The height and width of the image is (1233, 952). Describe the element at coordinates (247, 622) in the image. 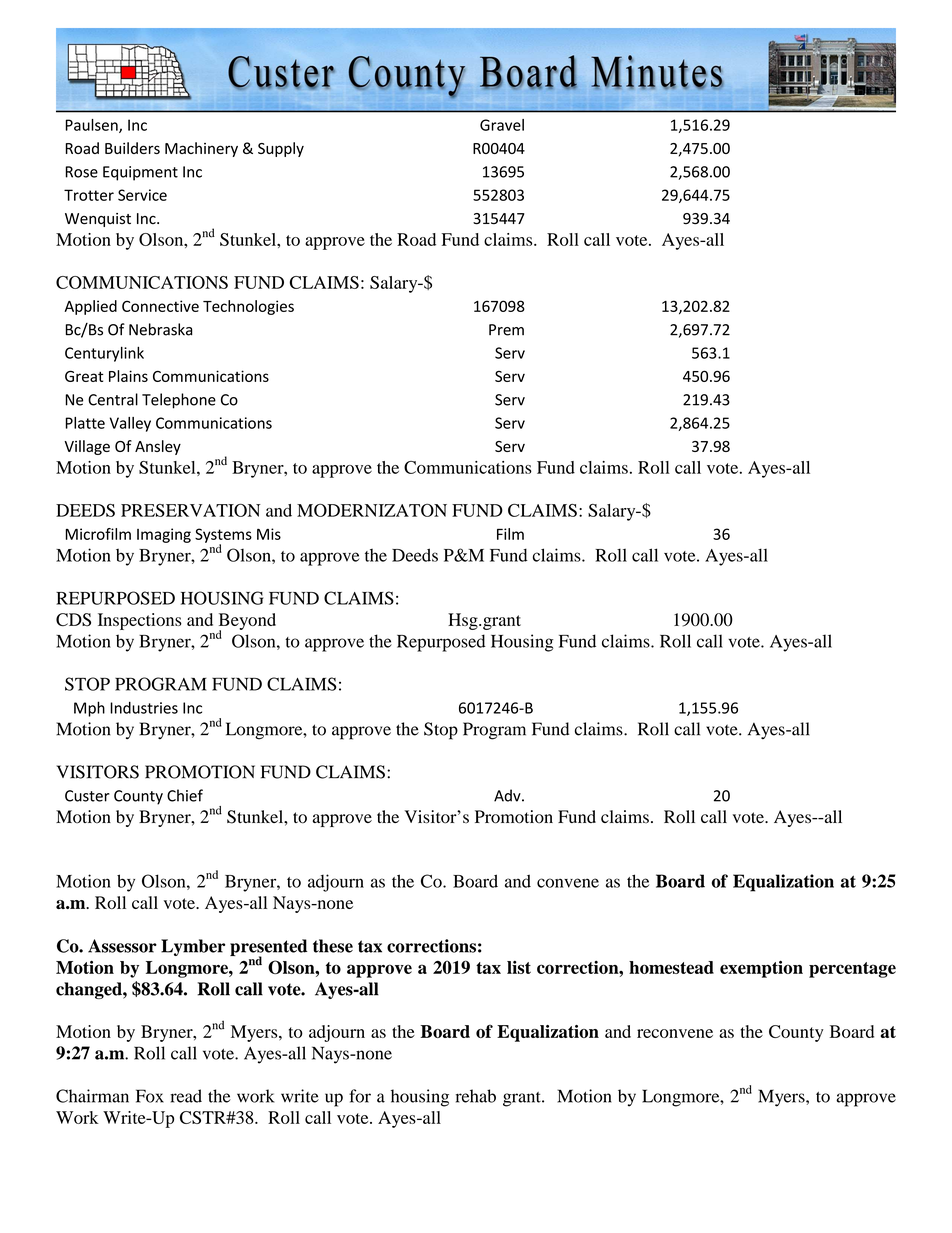

I see `Beyond` at that location.
